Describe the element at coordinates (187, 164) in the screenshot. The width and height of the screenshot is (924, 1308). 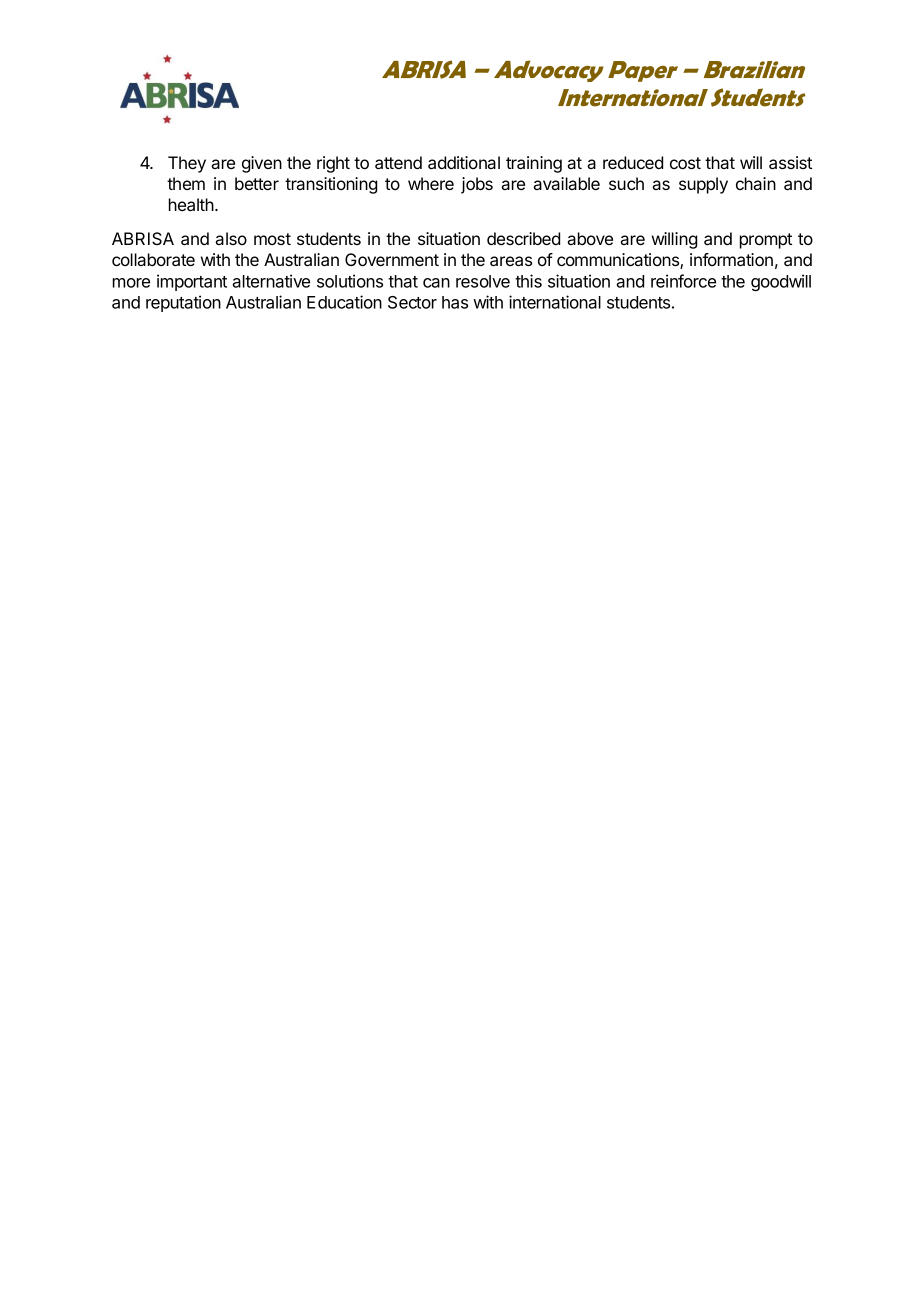
I see `They` at that location.
